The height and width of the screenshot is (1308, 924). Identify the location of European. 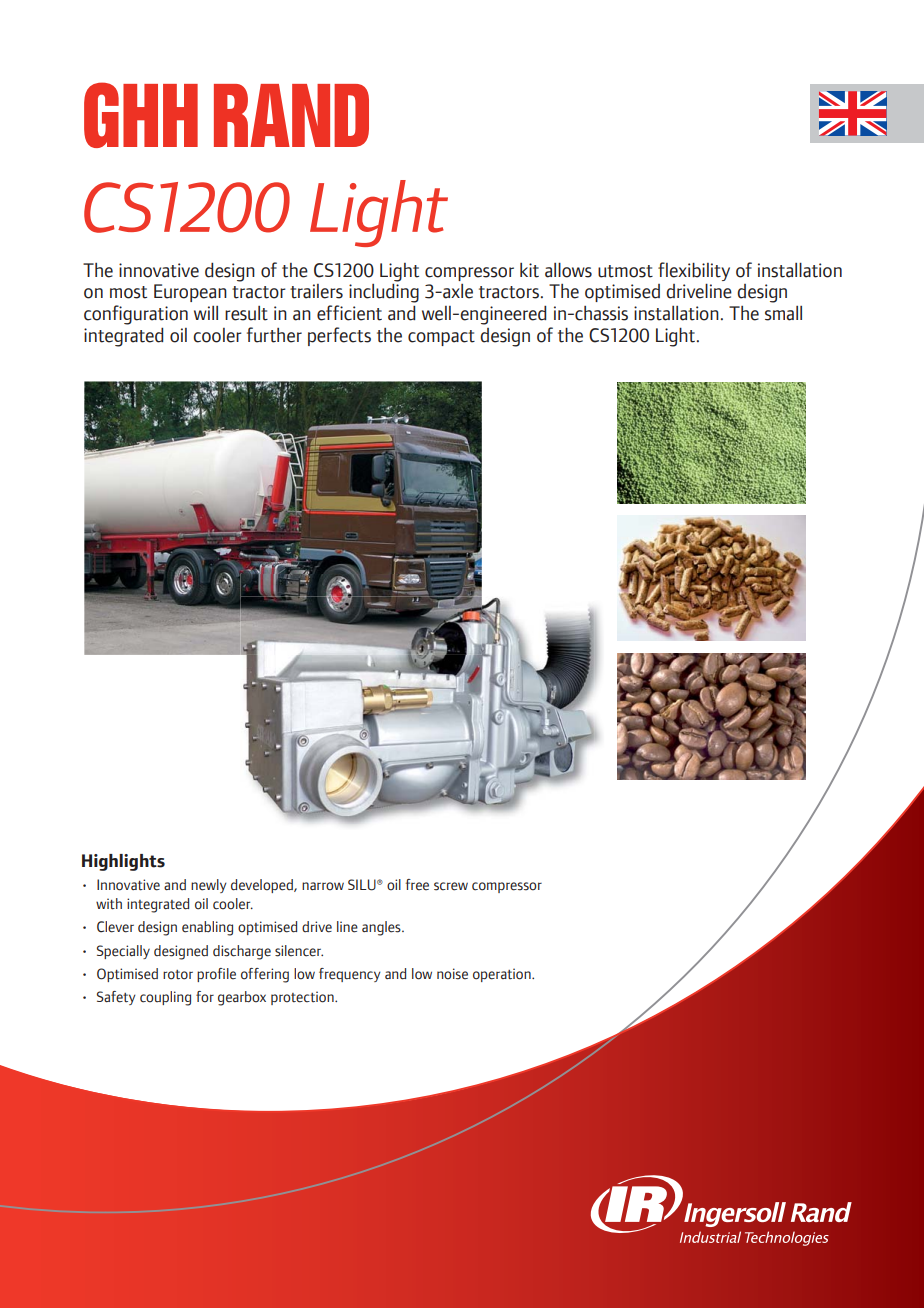
(190, 293).
